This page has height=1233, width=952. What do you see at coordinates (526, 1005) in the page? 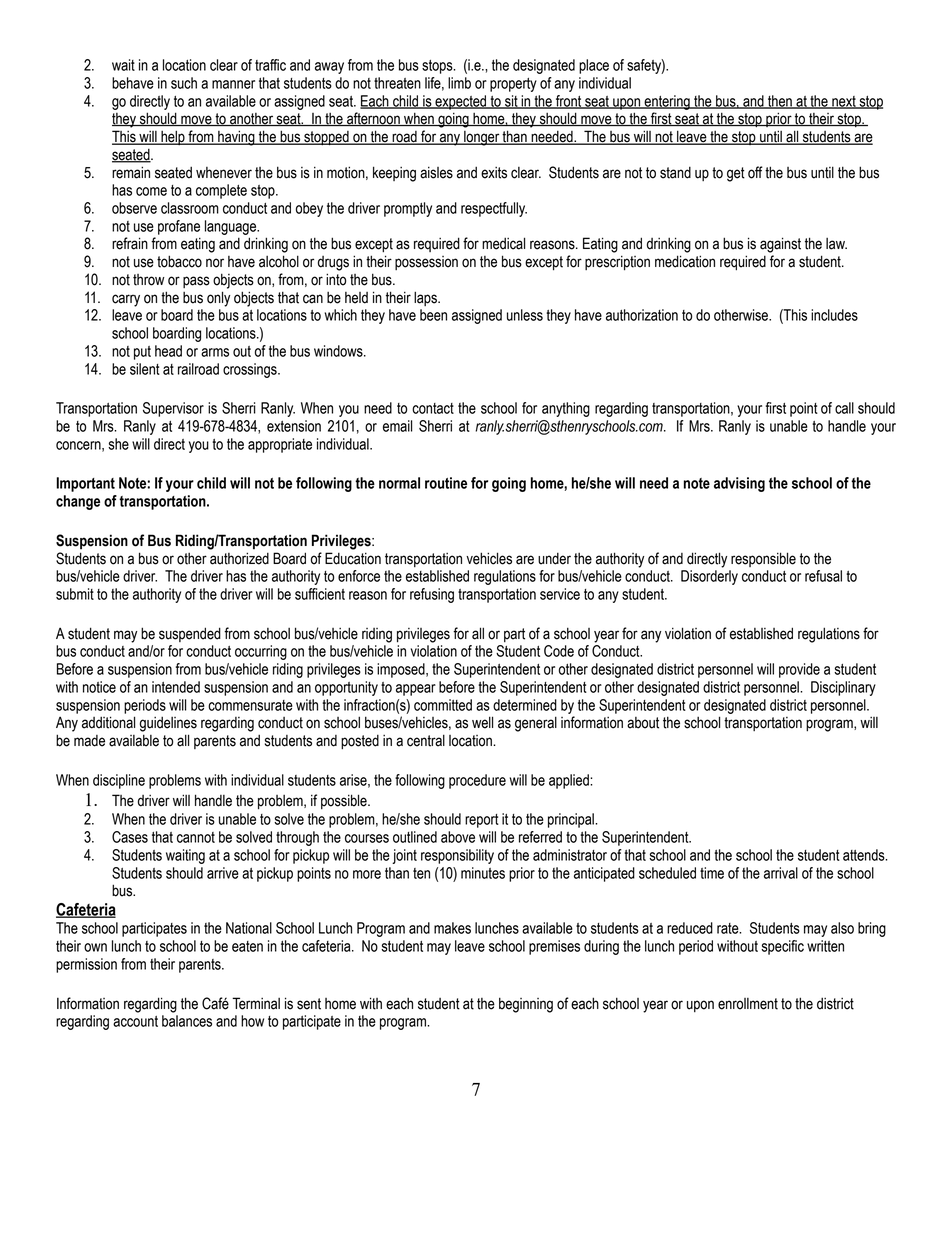
I see `beginning` at bounding box center [526, 1005].
